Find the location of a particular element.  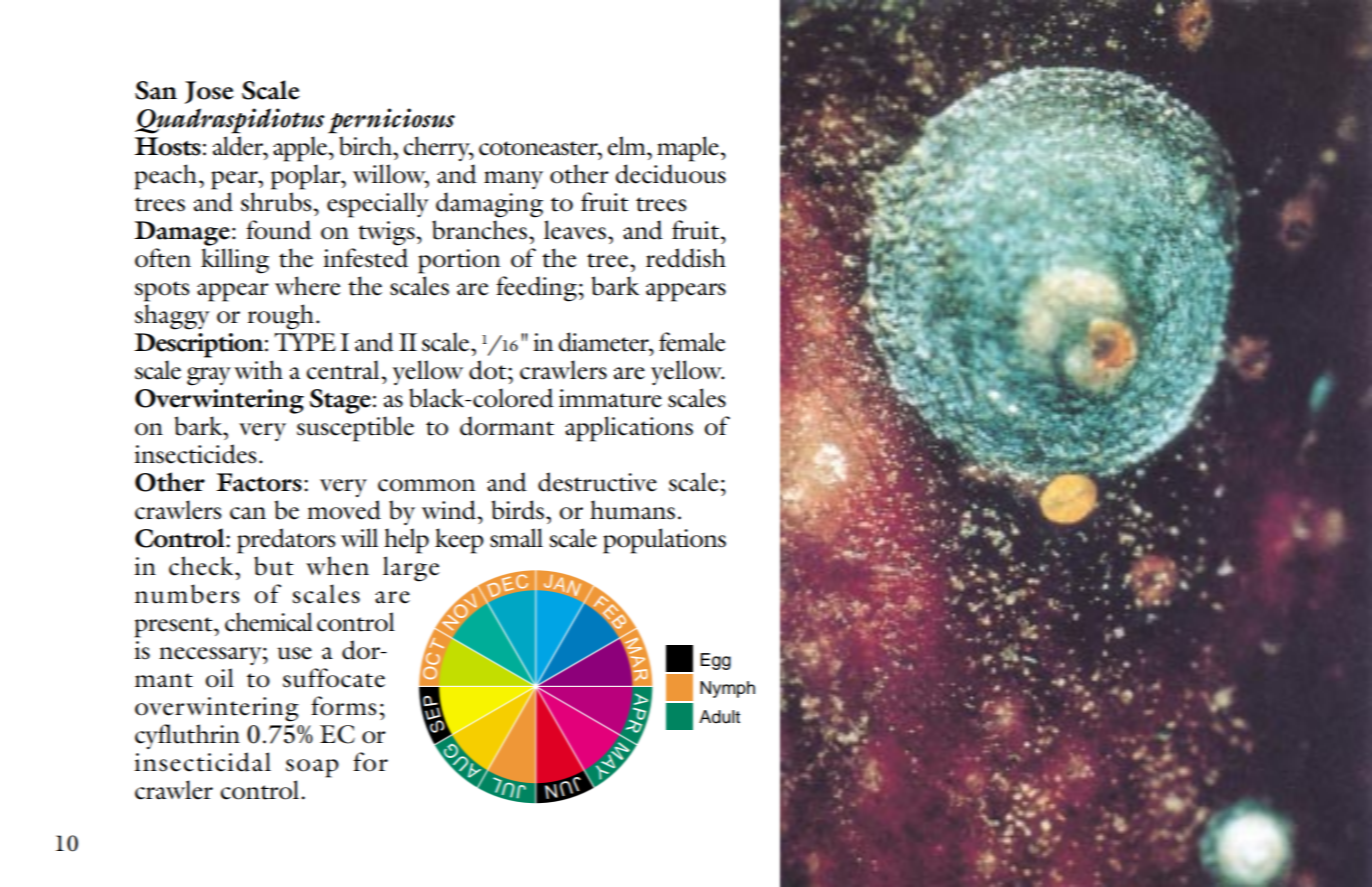

Adult is located at coordinates (719, 717).
